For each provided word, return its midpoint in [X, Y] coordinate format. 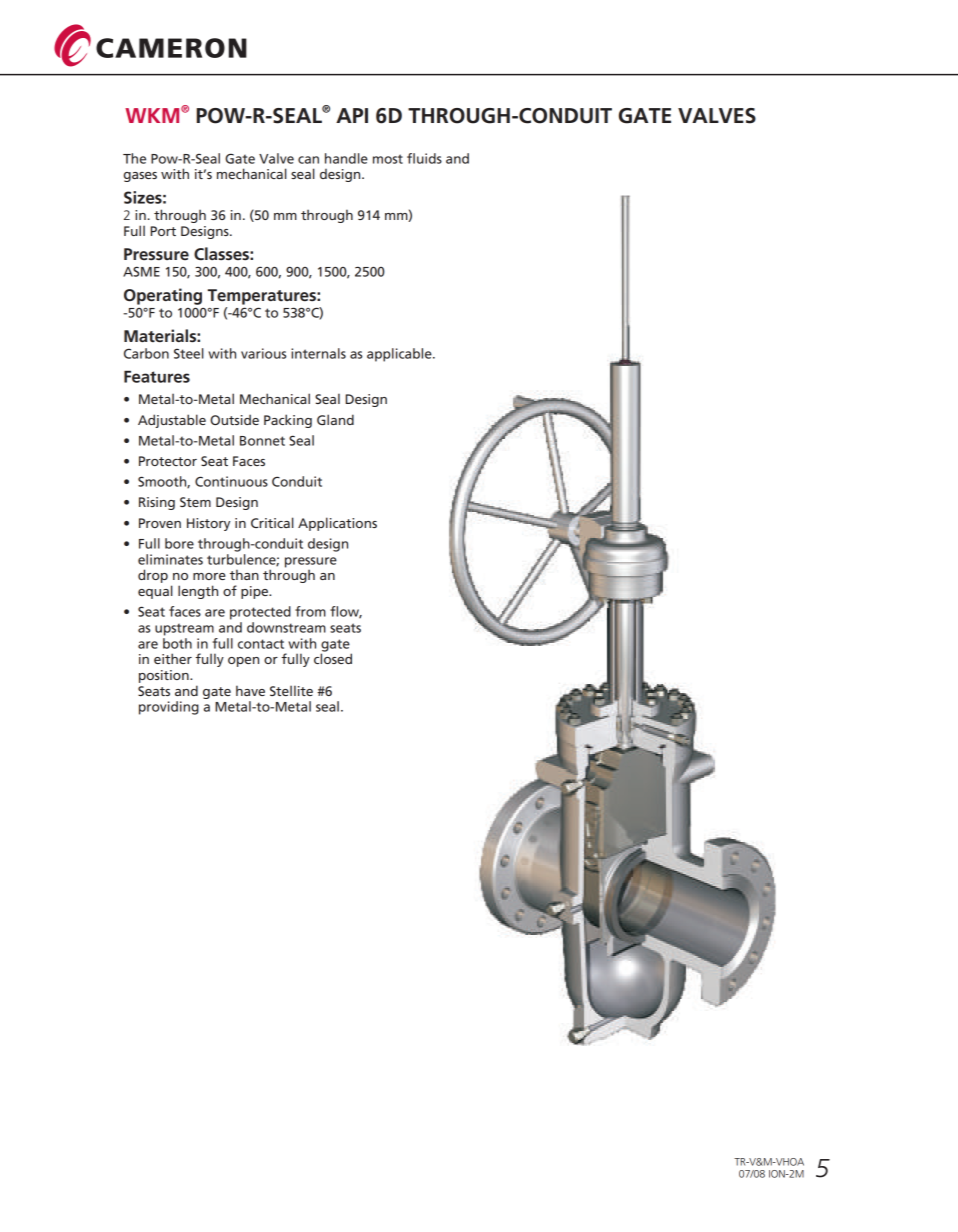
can [308, 160]
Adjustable [172, 421]
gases [140, 177]
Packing [288, 421]
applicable [400, 355]
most [388, 159]
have [250, 690]
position [165, 676]
